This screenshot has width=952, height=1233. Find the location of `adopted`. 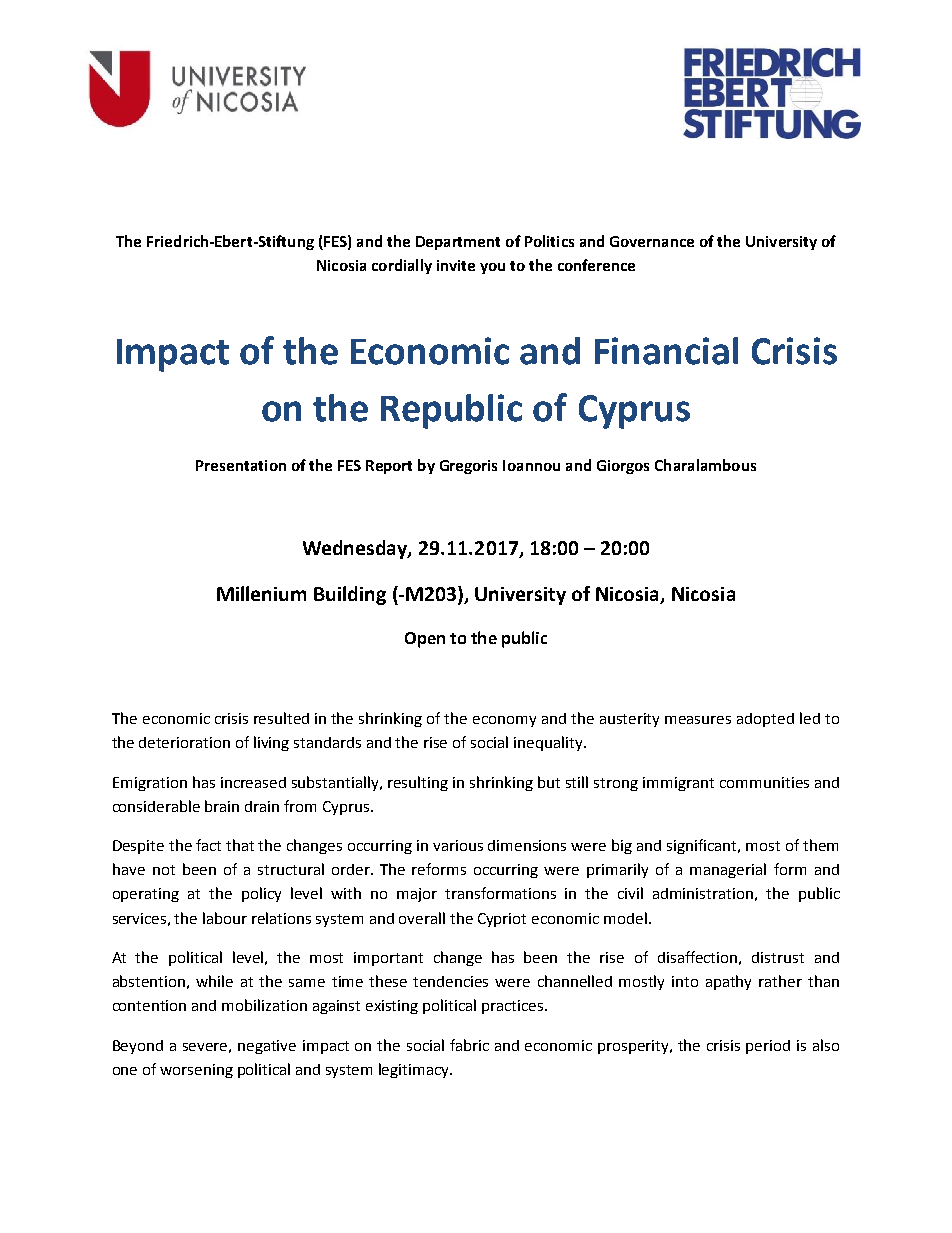

adopted is located at coordinates (765, 720).
